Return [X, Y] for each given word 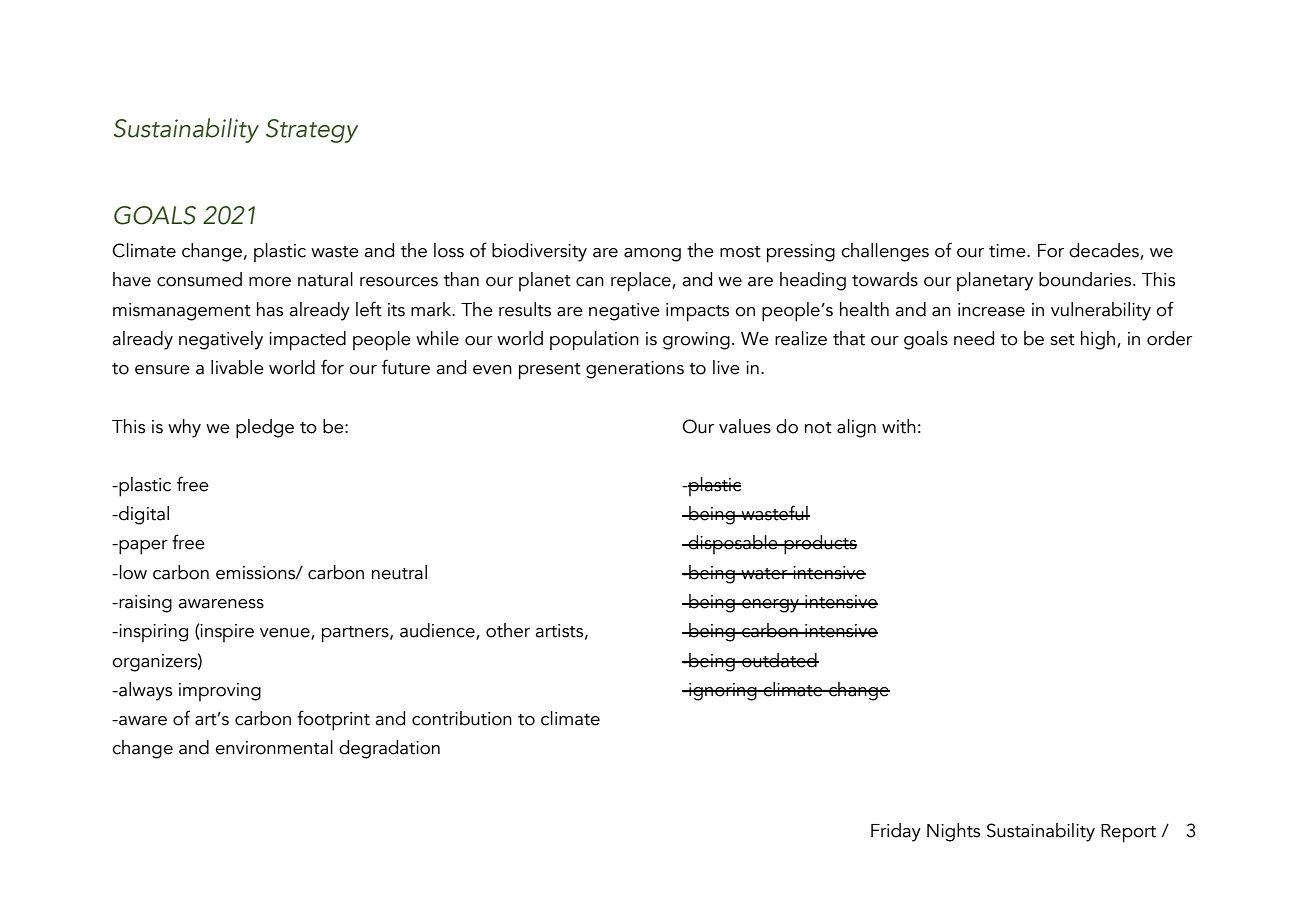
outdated [779, 660]
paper [142, 547]
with [899, 426]
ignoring [723, 692]
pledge [265, 429]
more [270, 282]
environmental [274, 747]
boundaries [1086, 279]
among [652, 255]
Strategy [312, 131]
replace [642, 282]
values [745, 426]
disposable [733, 544]
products [819, 545]
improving [220, 692]
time [1008, 251]
